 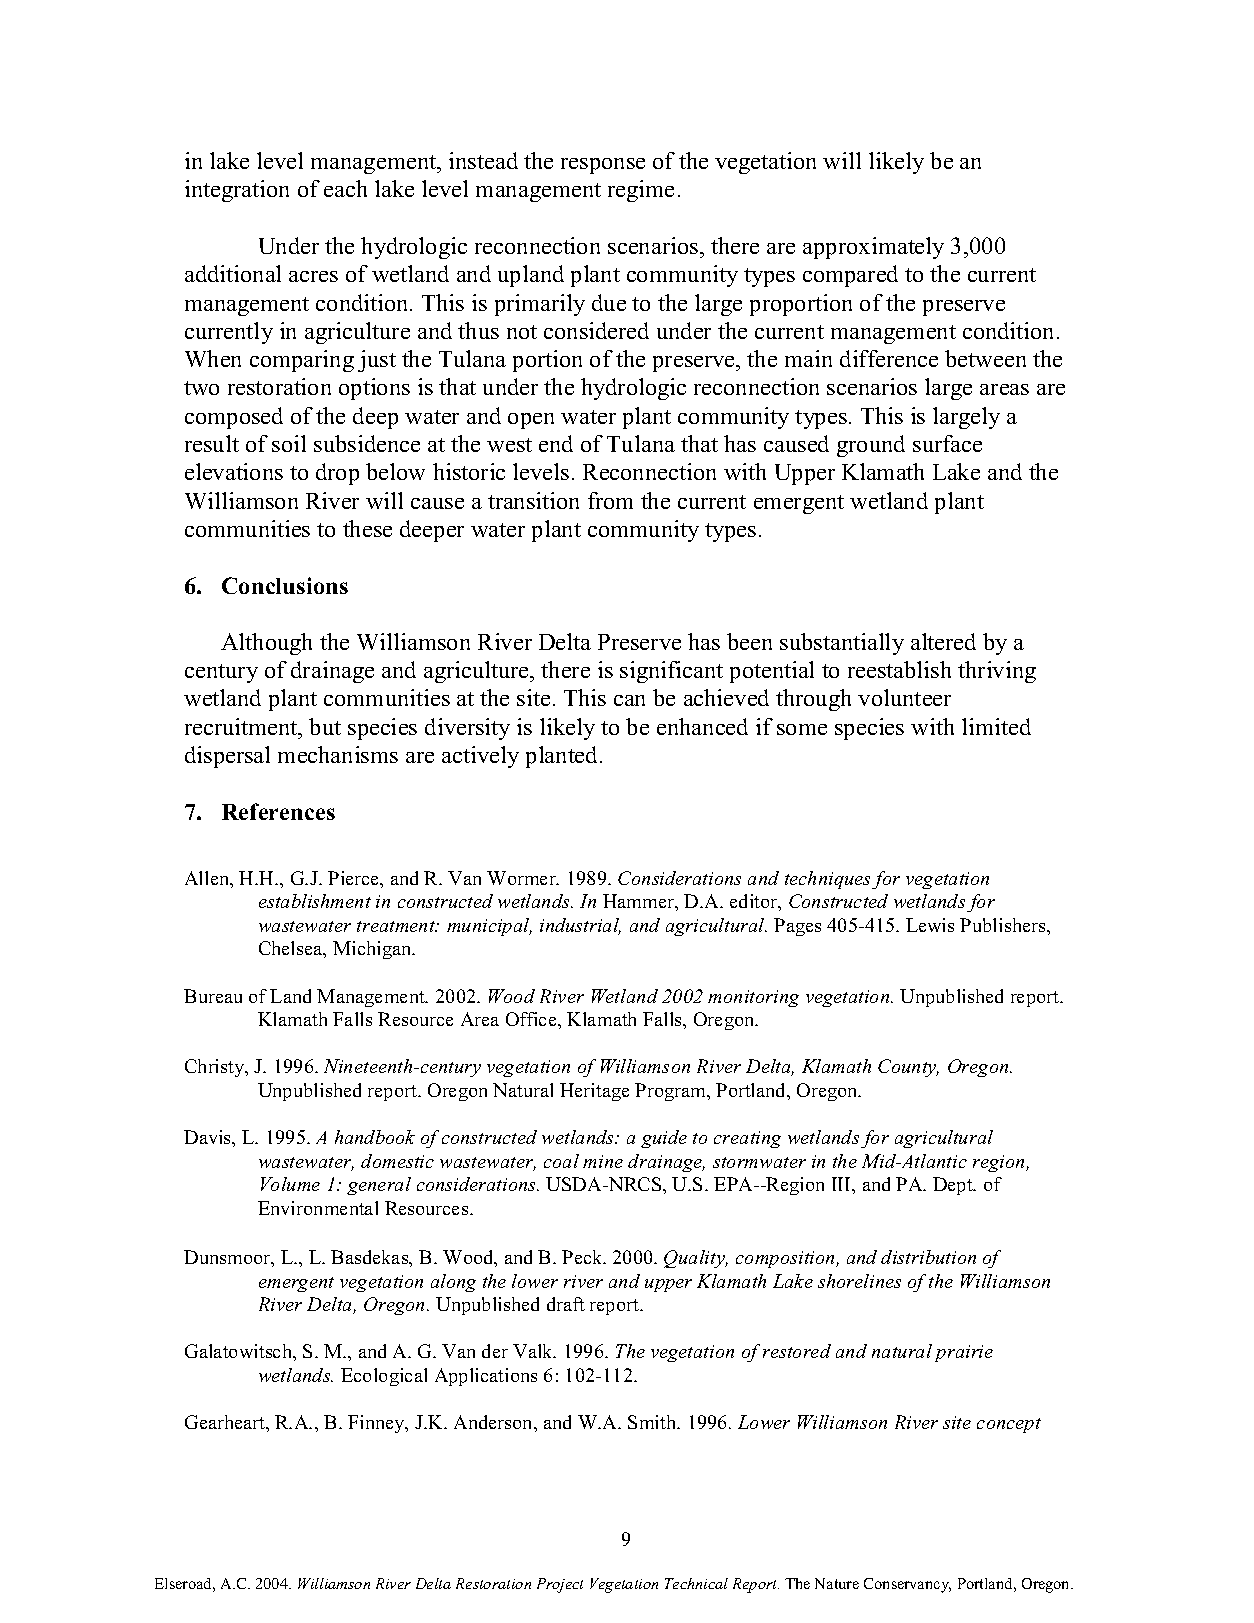 What do you see at coordinates (873, 248) in the screenshot?
I see `approximately` at bounding box center [873, 248].
